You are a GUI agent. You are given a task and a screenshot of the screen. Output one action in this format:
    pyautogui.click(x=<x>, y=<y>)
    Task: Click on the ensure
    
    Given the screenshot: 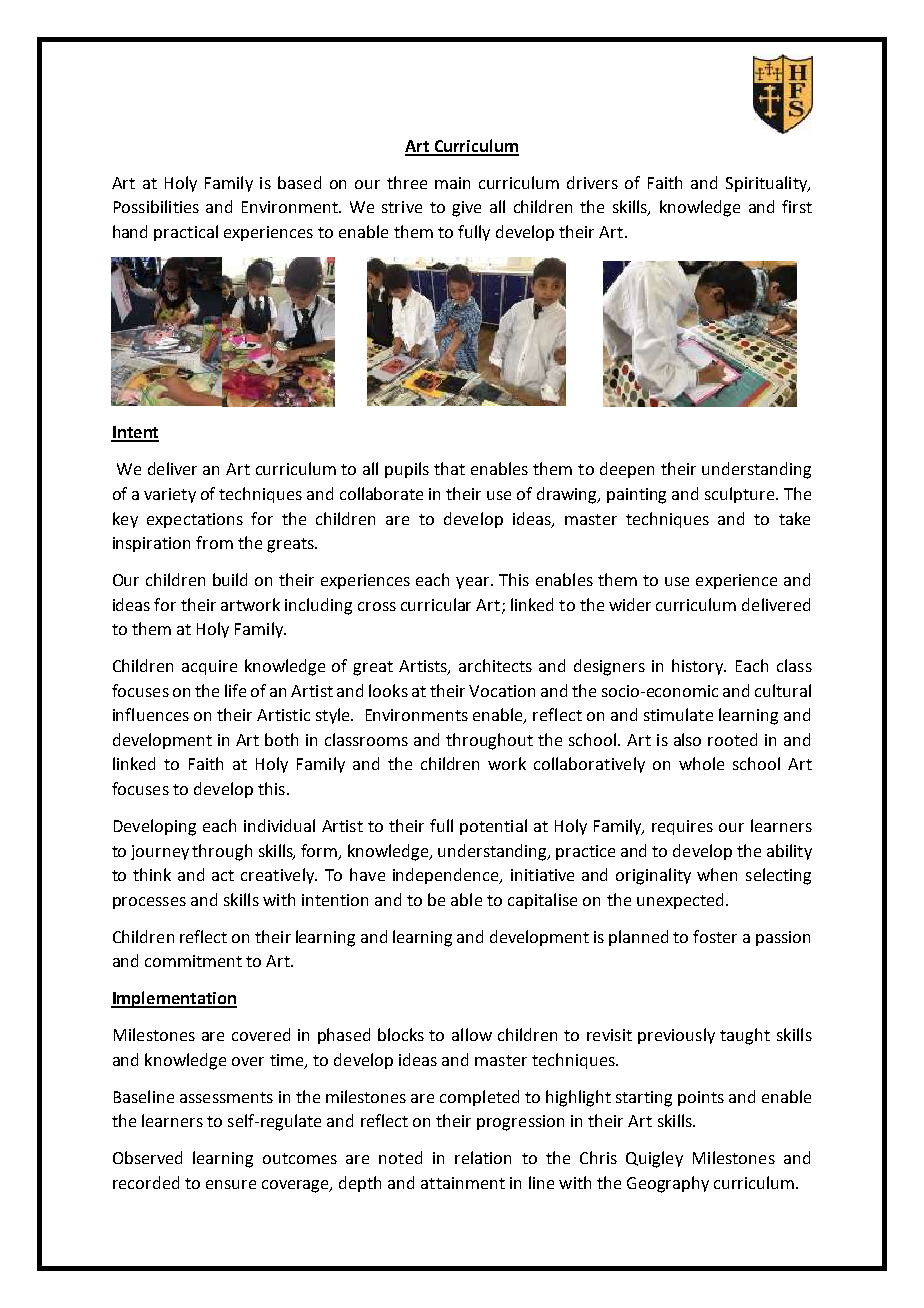 What is the action you would take?
    pyautogui.click(x=231, y=1184)
